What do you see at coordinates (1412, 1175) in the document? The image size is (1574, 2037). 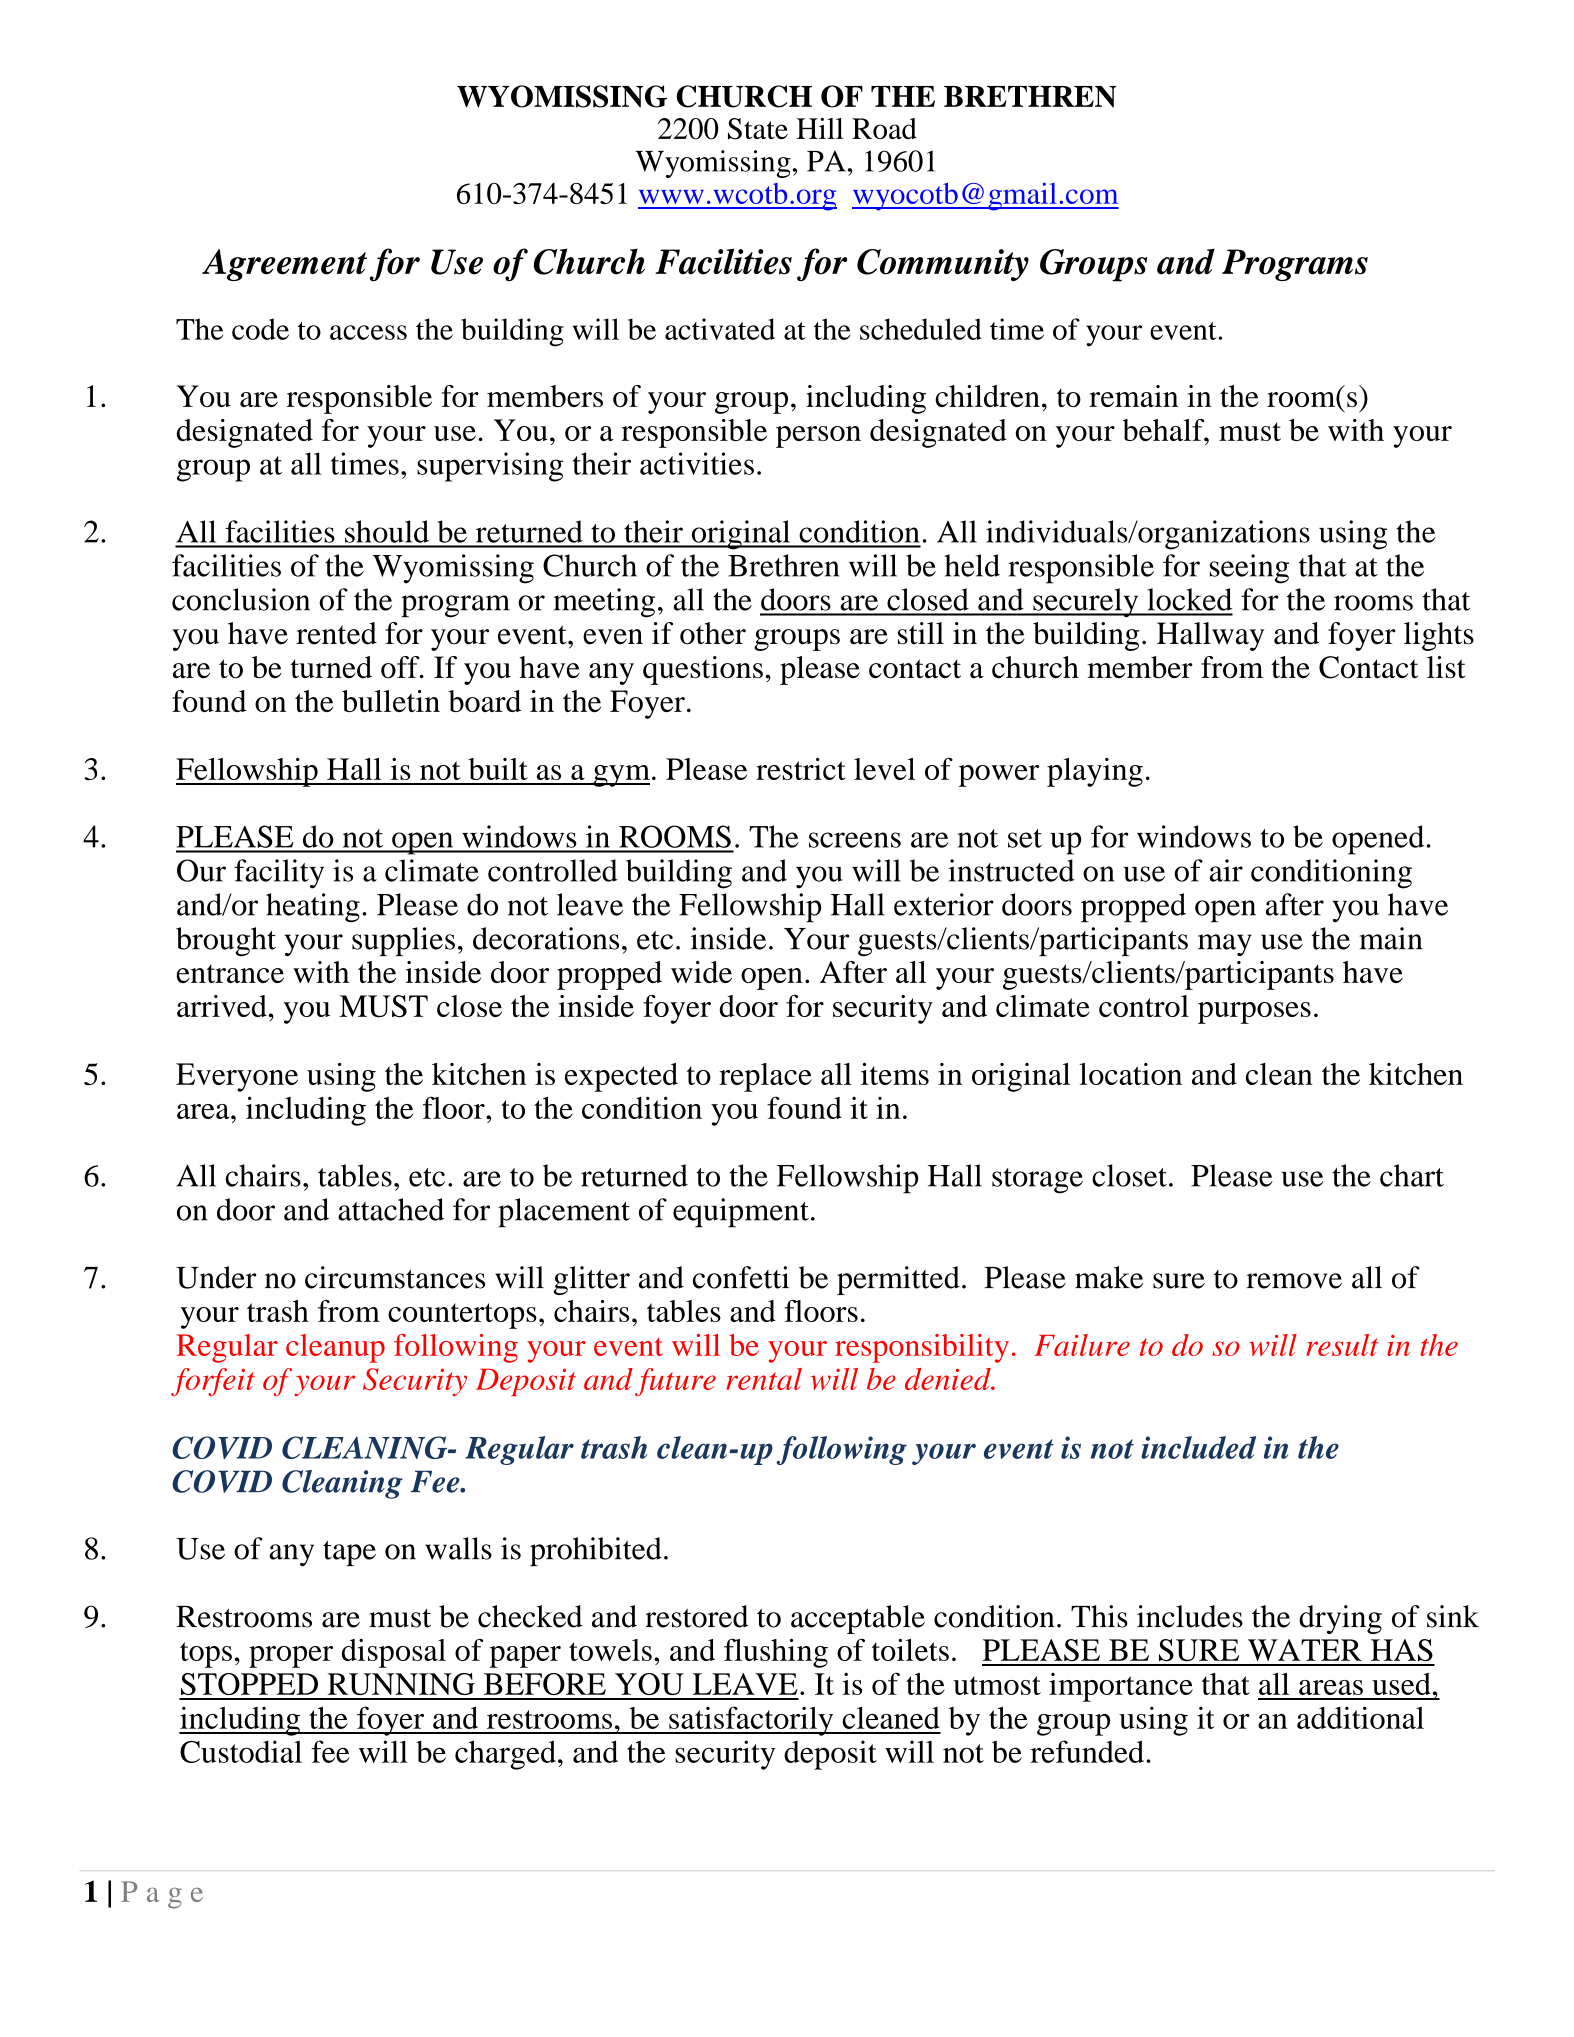 I see `chart` at bounding box center [1412, 1175].
